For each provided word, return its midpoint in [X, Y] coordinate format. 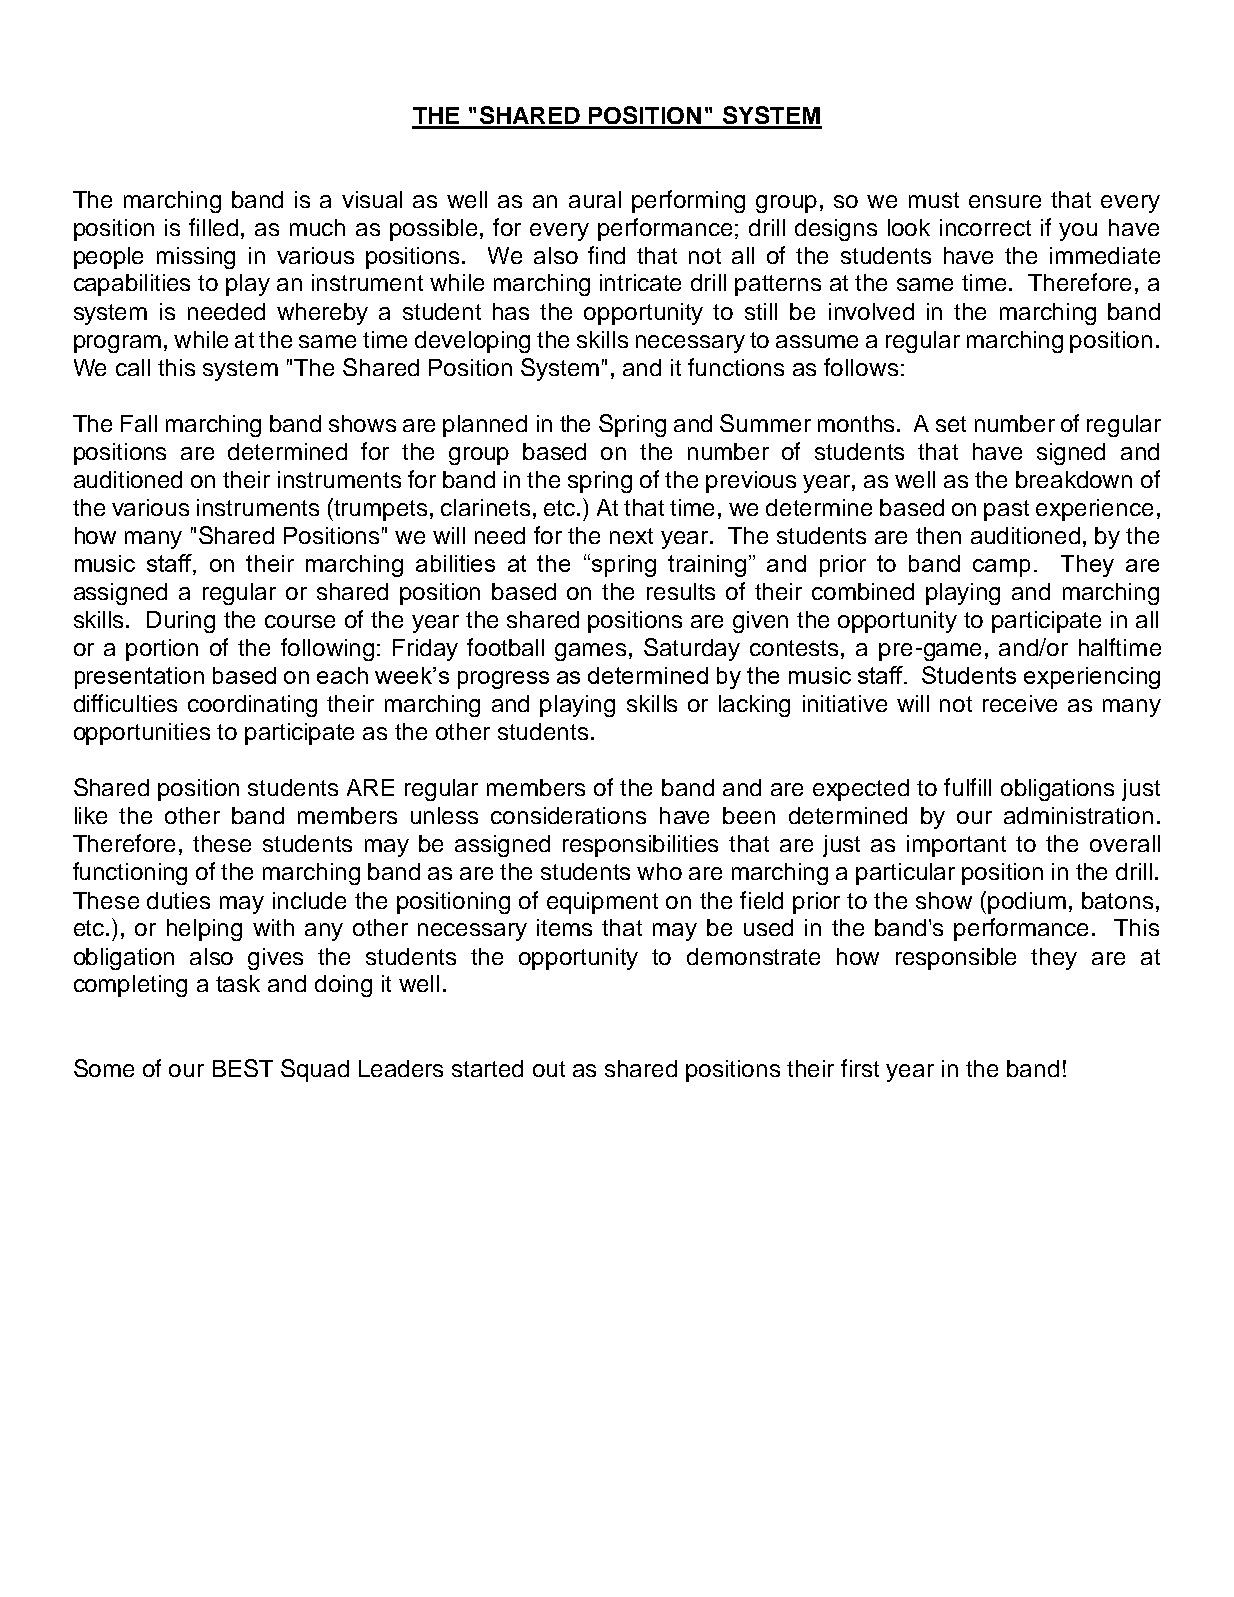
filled [213, 227]
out [549, 1069]
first [860, 1068]
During [181, 622]
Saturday [692, 649]
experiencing [1092, 678]
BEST [243, 1068]
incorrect [985, 227]
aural [595, 199]
